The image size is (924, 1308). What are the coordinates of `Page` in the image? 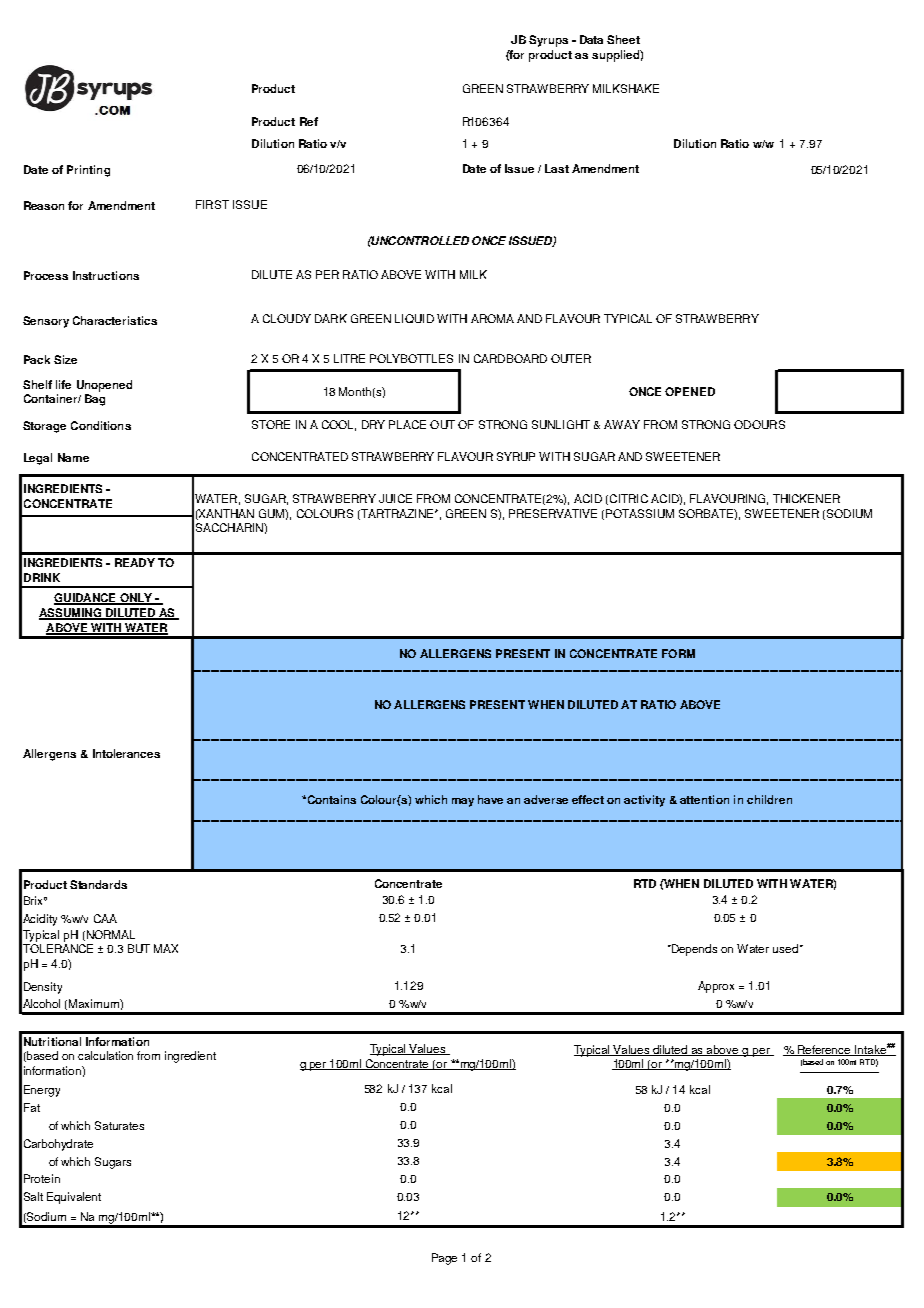 It's located at (444, 1259).
